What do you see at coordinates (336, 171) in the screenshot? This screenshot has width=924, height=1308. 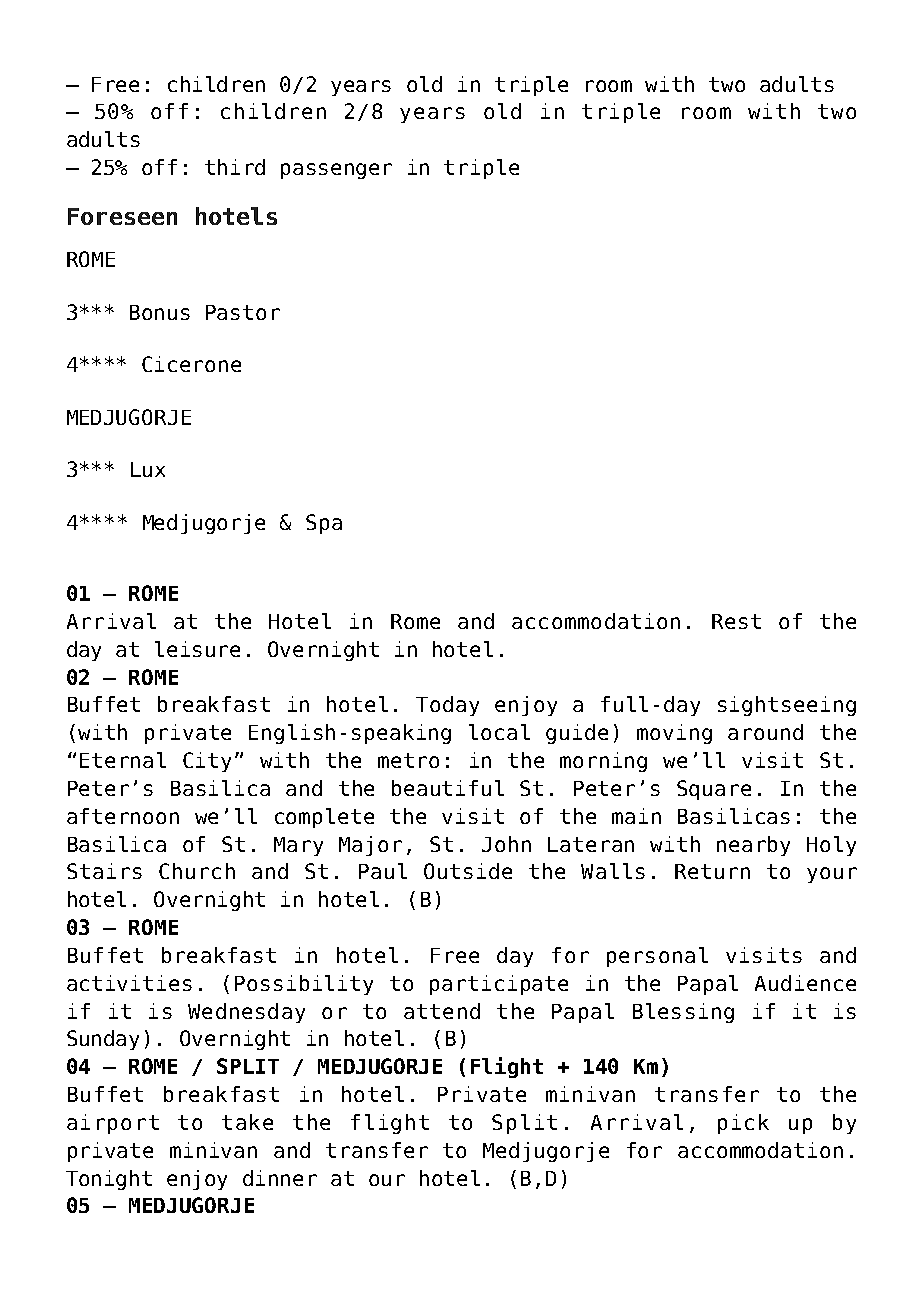 I see `passenger` at bounding box center [336, 171].
